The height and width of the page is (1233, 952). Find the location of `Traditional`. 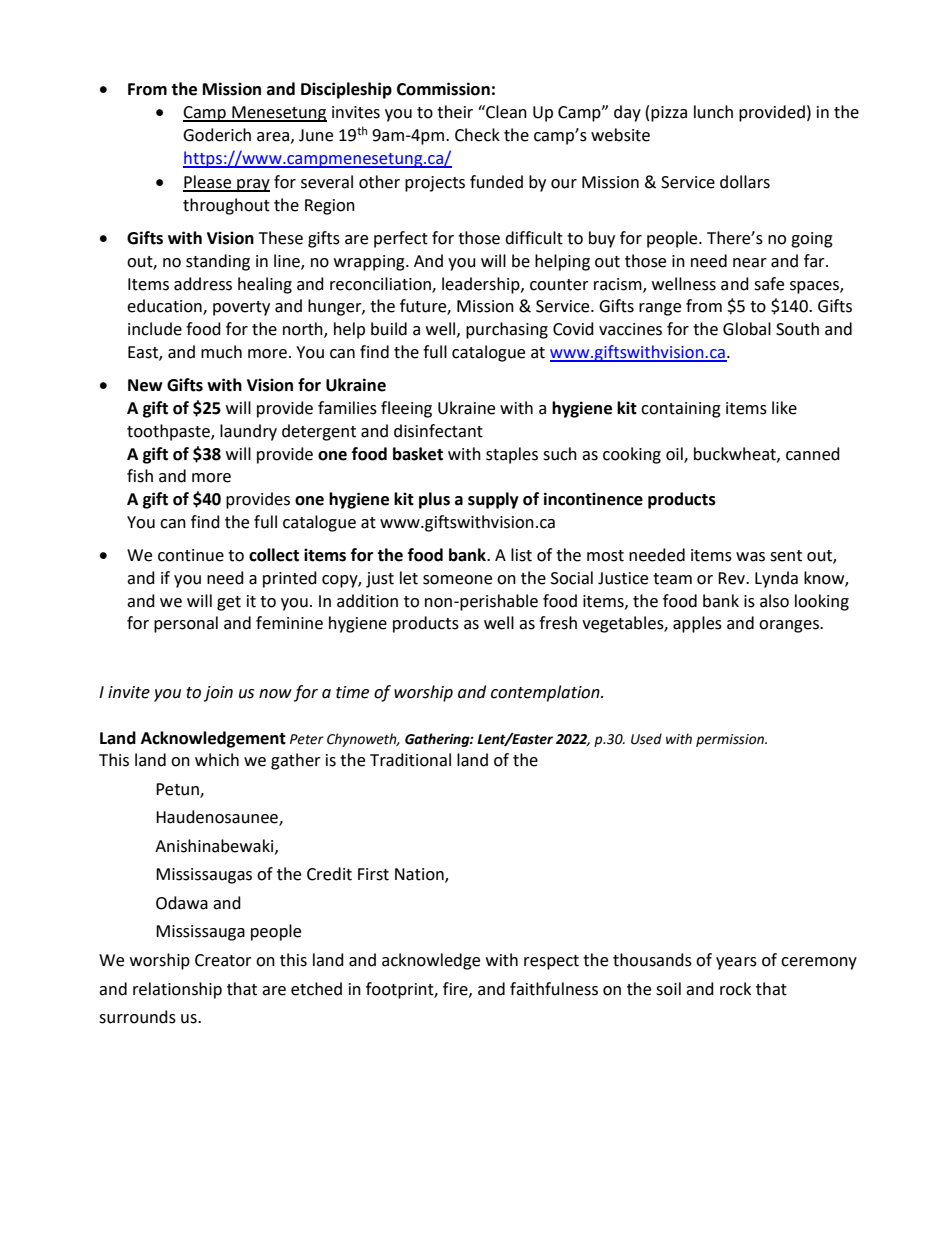

Traditional is located at coordinates (410, 760).
